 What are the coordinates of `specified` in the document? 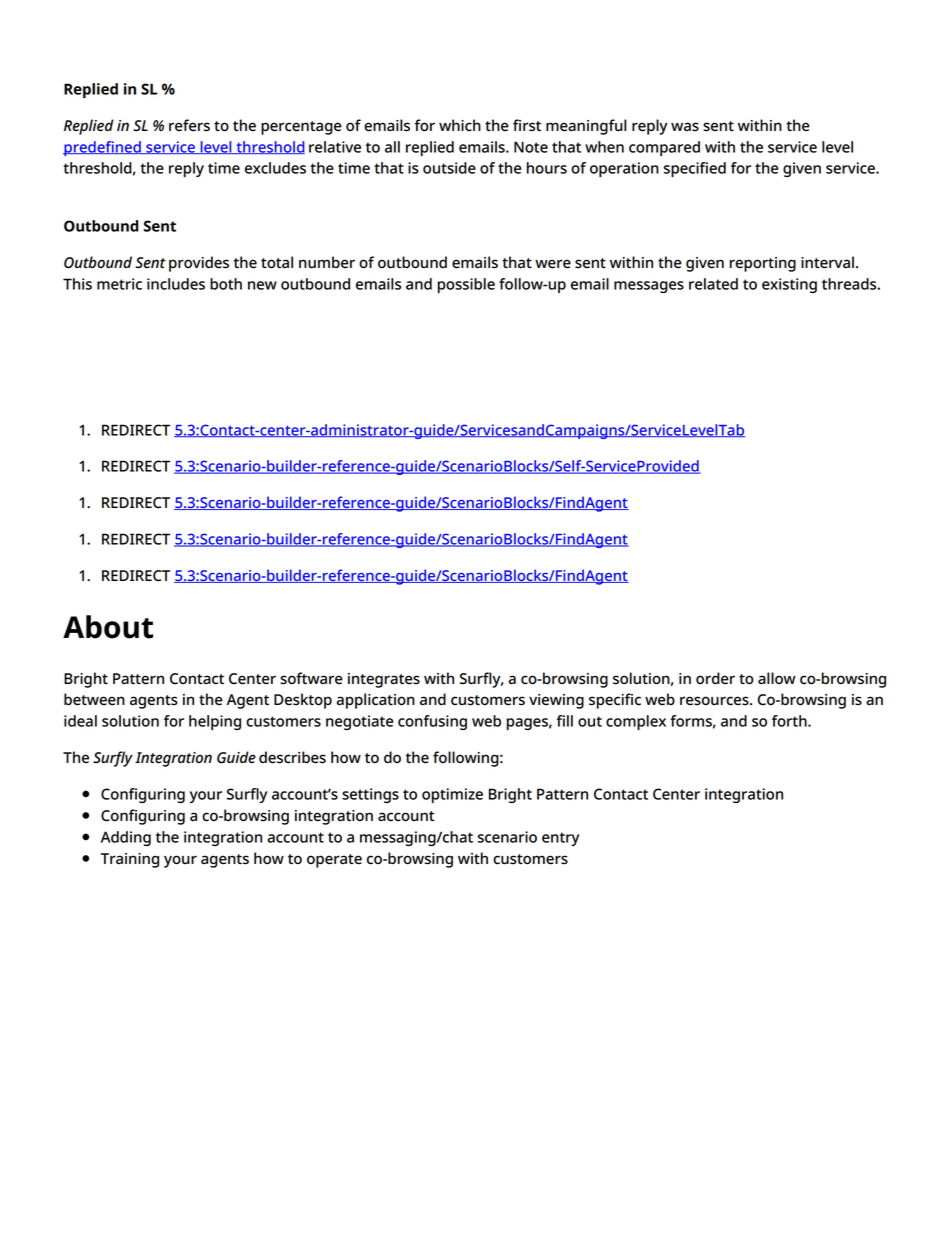 It's located at (695, 169).
